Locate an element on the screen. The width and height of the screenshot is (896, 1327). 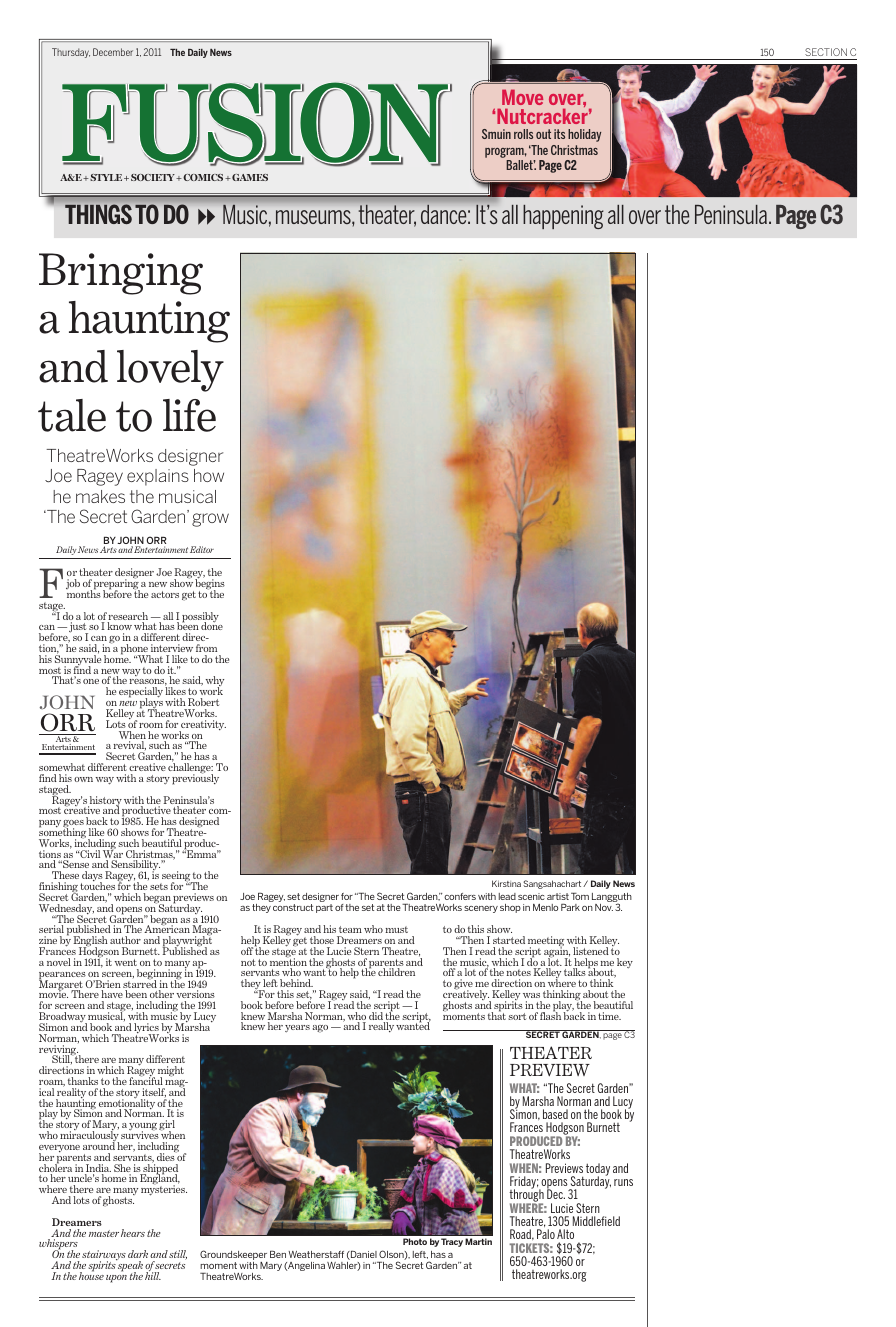
Tom is located at coordinates (580, 896).
